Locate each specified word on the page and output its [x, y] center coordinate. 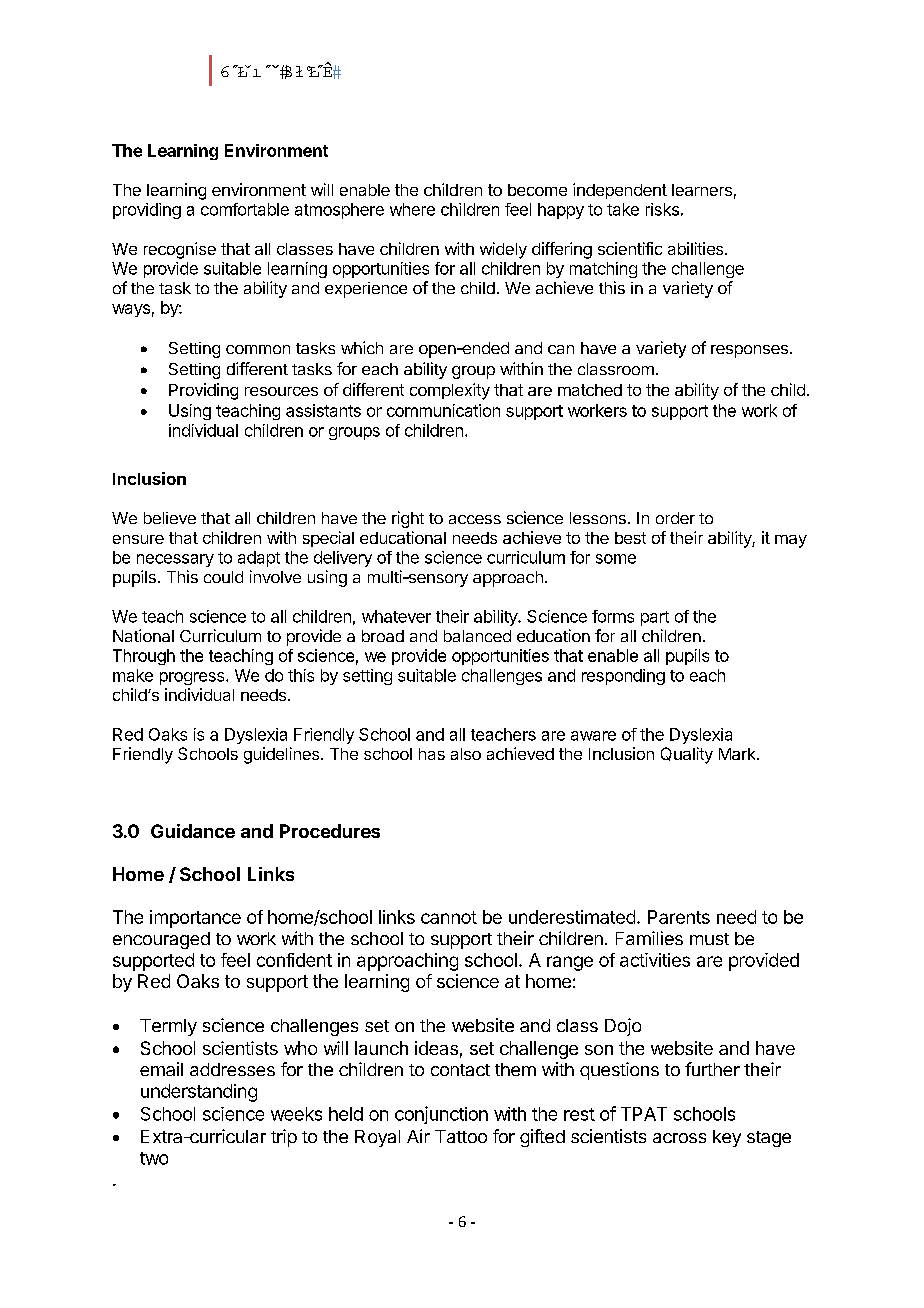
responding [623, 677]
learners [702, 190]
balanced [477, 636]
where [412, 209]
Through [144, 657]
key [727, 1138]
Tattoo [461, 1136]
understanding [199, 1093]
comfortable [245, 209]
